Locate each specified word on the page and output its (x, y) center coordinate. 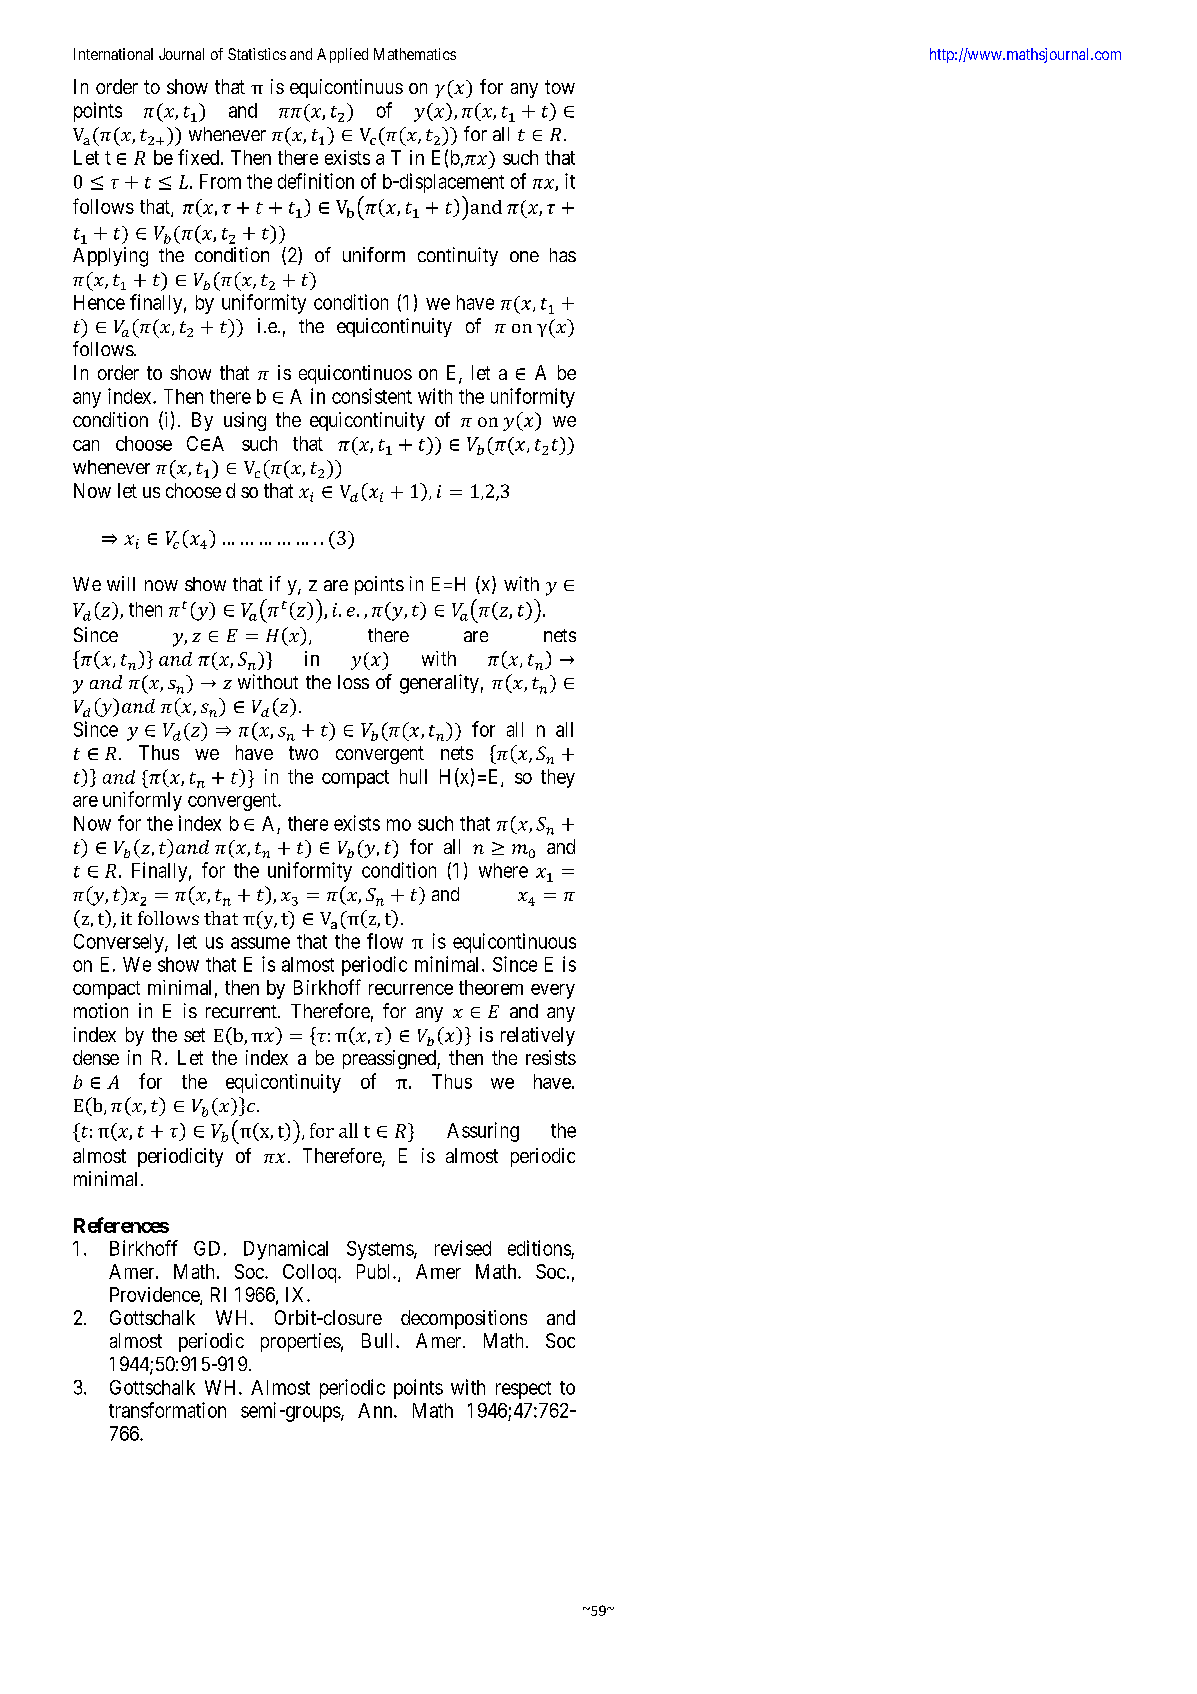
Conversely (120, 943)
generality (439, 684)
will (121, 583)
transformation (167, 1410)
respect (523, 1390)
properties (301, 1342)
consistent (372, 396)
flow (385, 941)
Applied (342, 55)
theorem (491, 987)
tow (560, 87)
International (113, 54)
